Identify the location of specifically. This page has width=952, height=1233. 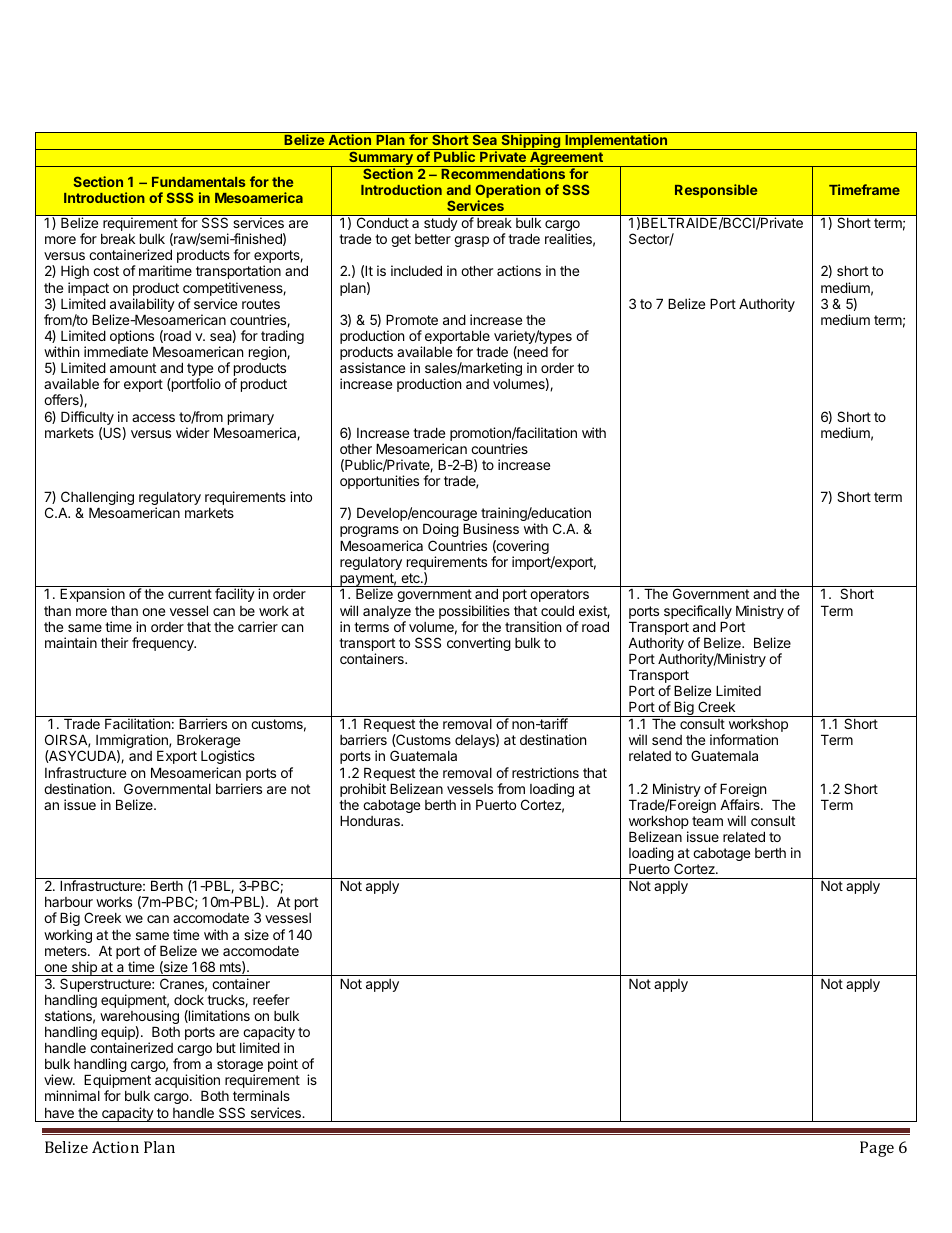
(698, 613).
